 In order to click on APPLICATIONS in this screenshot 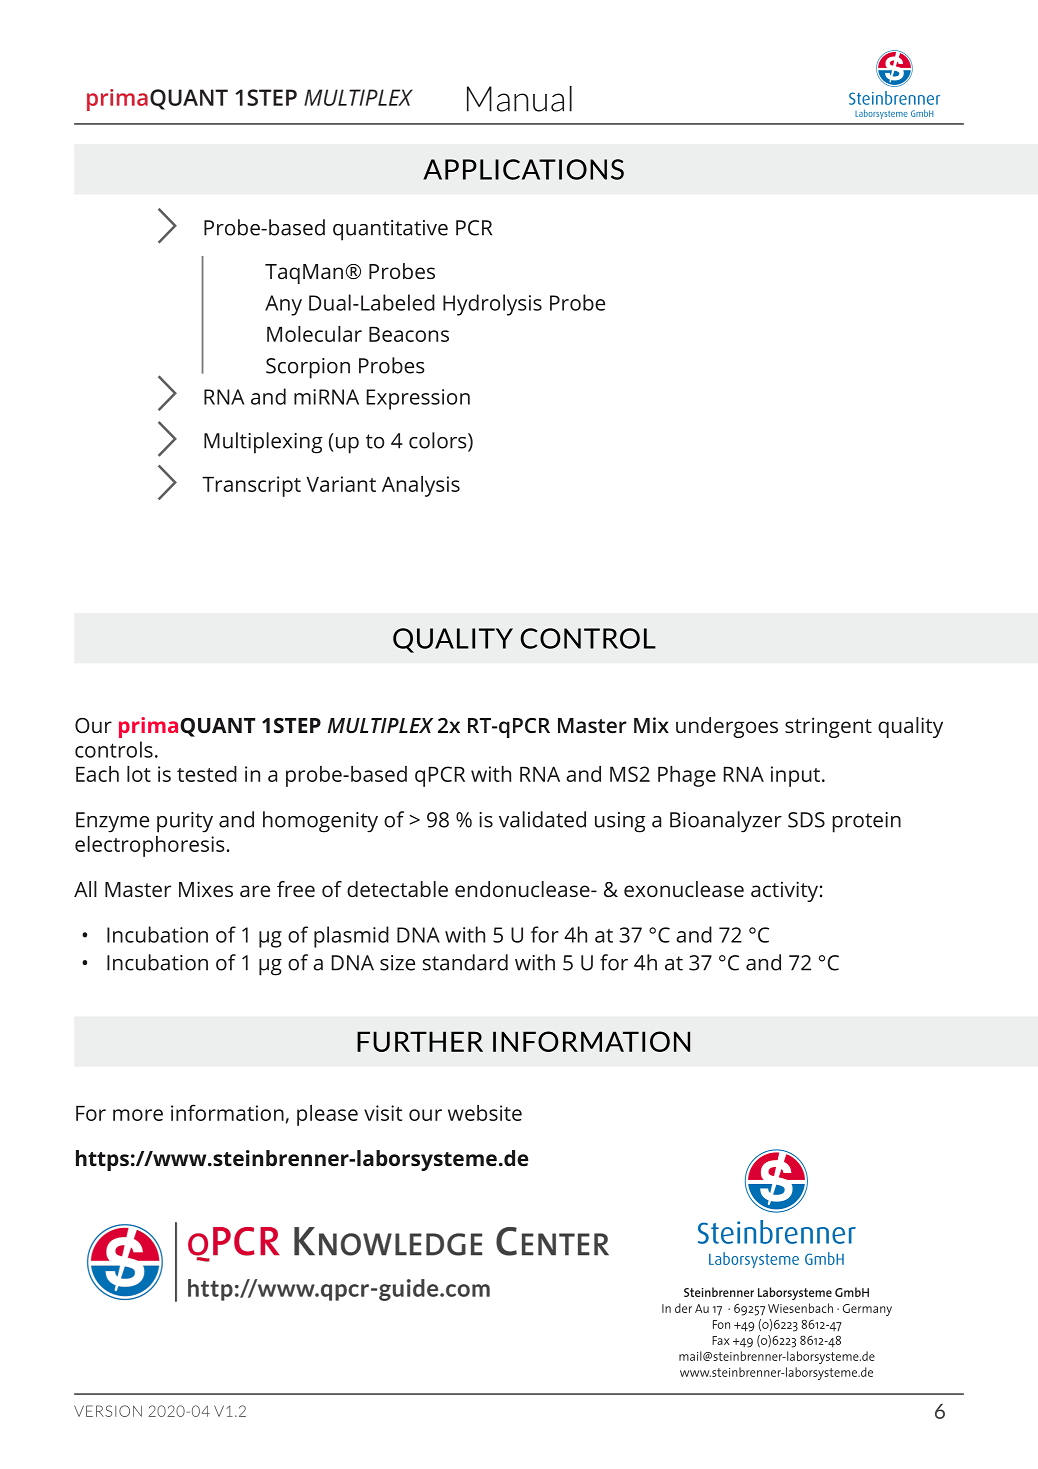, I will do `click(523, 169)`.
